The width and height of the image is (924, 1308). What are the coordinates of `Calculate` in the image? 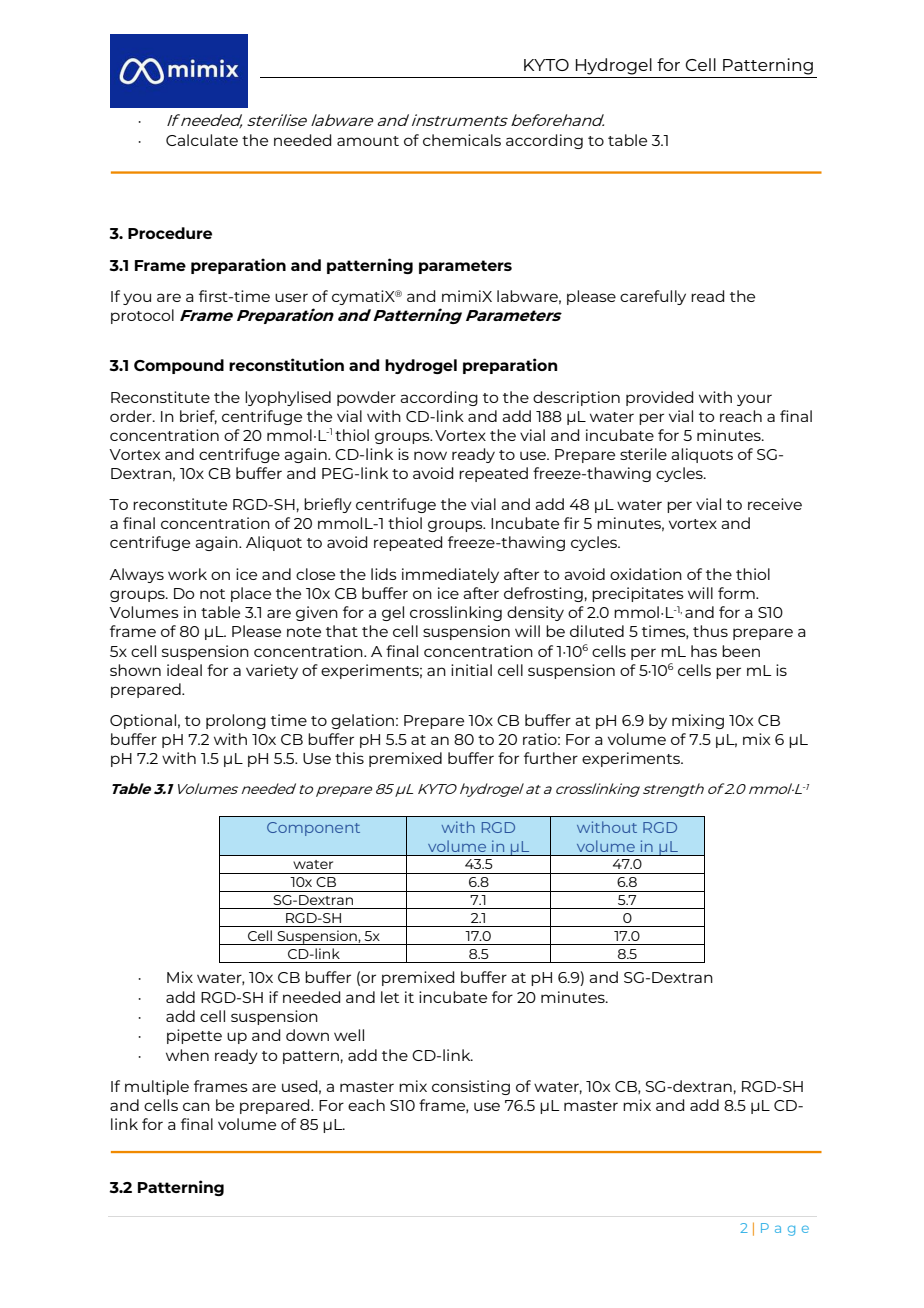 It's located at (202, 140).
